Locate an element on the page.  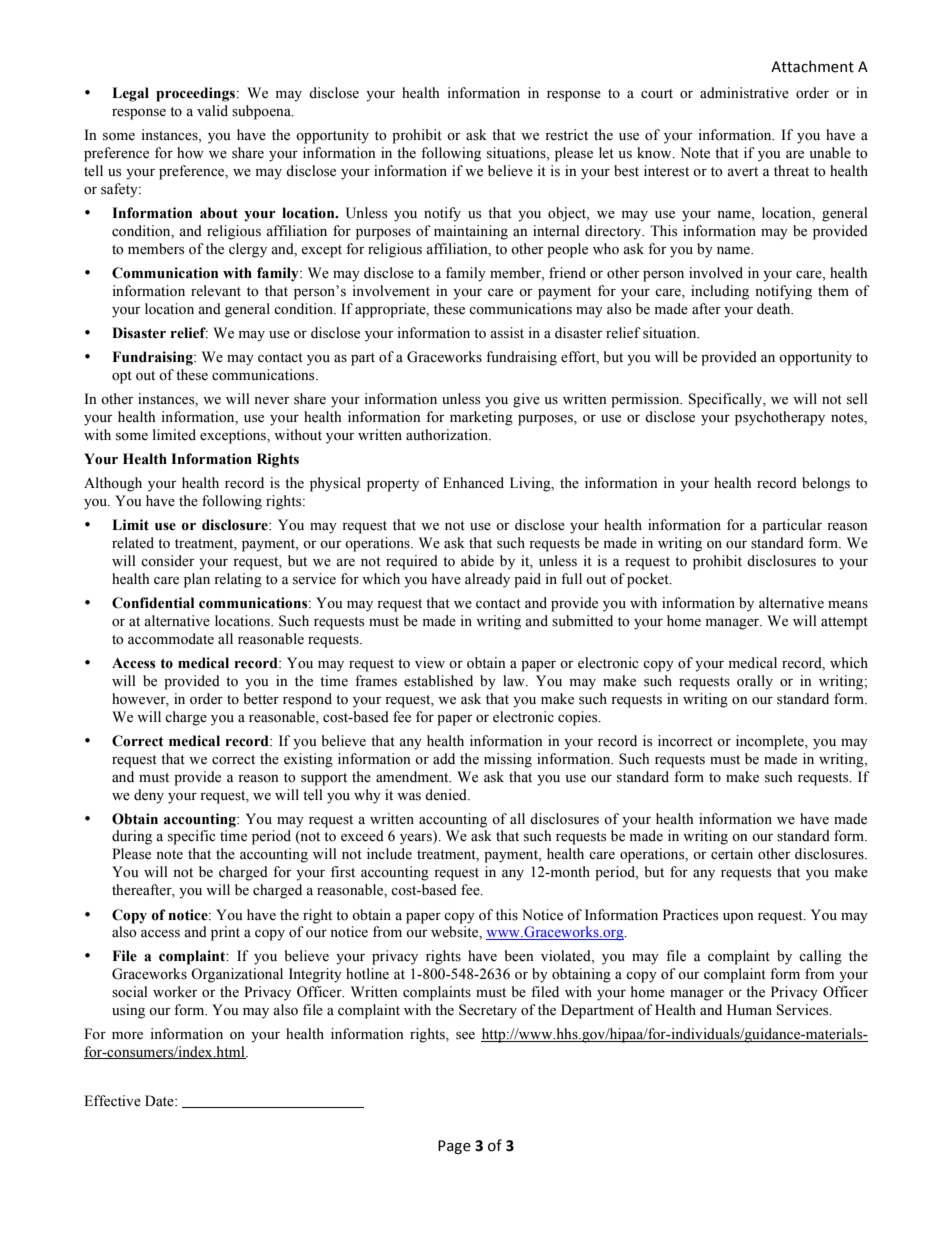
Human is located at coordinates (749, 1009).
